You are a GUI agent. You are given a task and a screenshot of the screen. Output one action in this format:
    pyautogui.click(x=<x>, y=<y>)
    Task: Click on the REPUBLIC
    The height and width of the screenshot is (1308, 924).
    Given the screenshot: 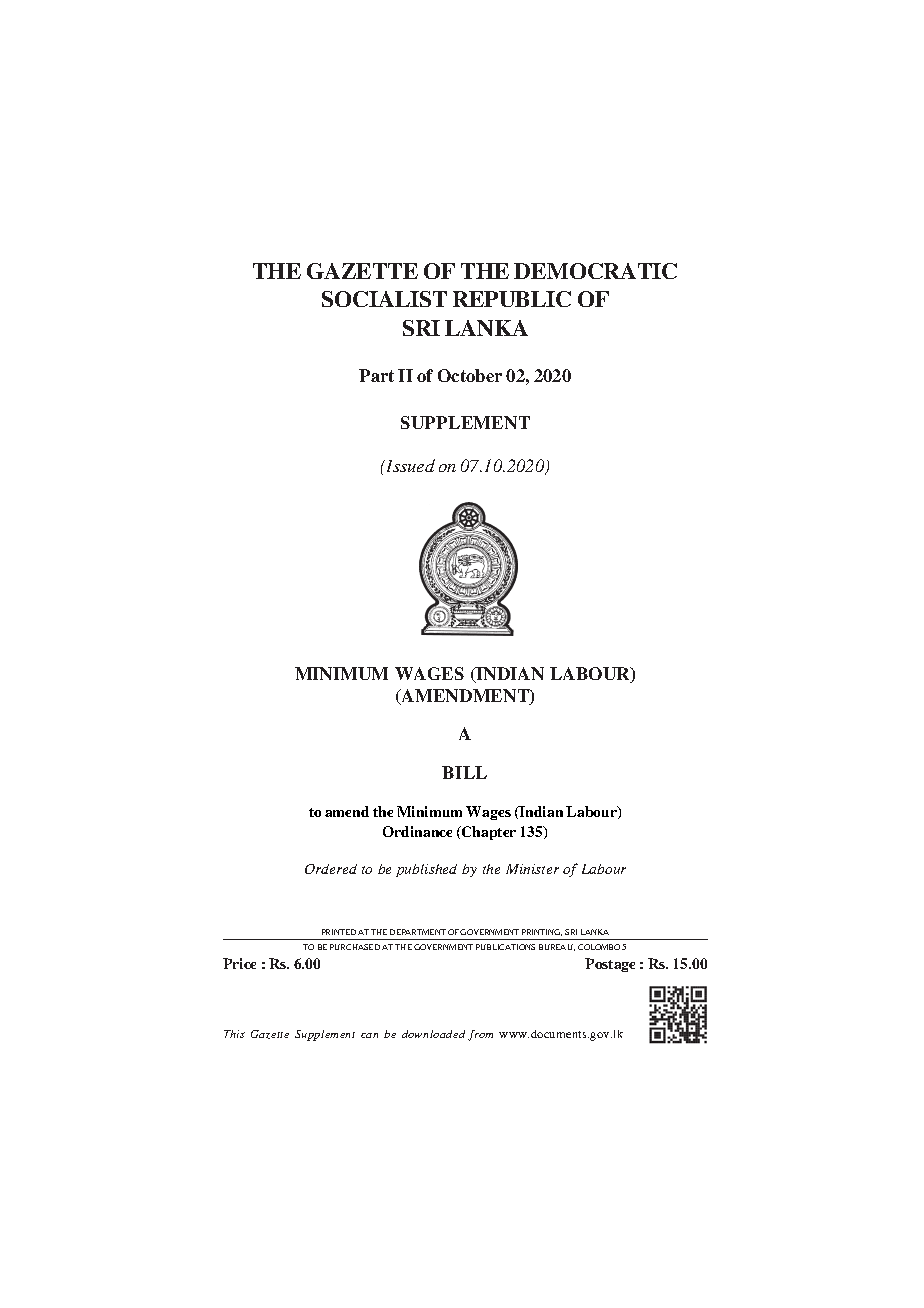 What is the action you would take?
    pyautogui.click(x=512, y=299)
